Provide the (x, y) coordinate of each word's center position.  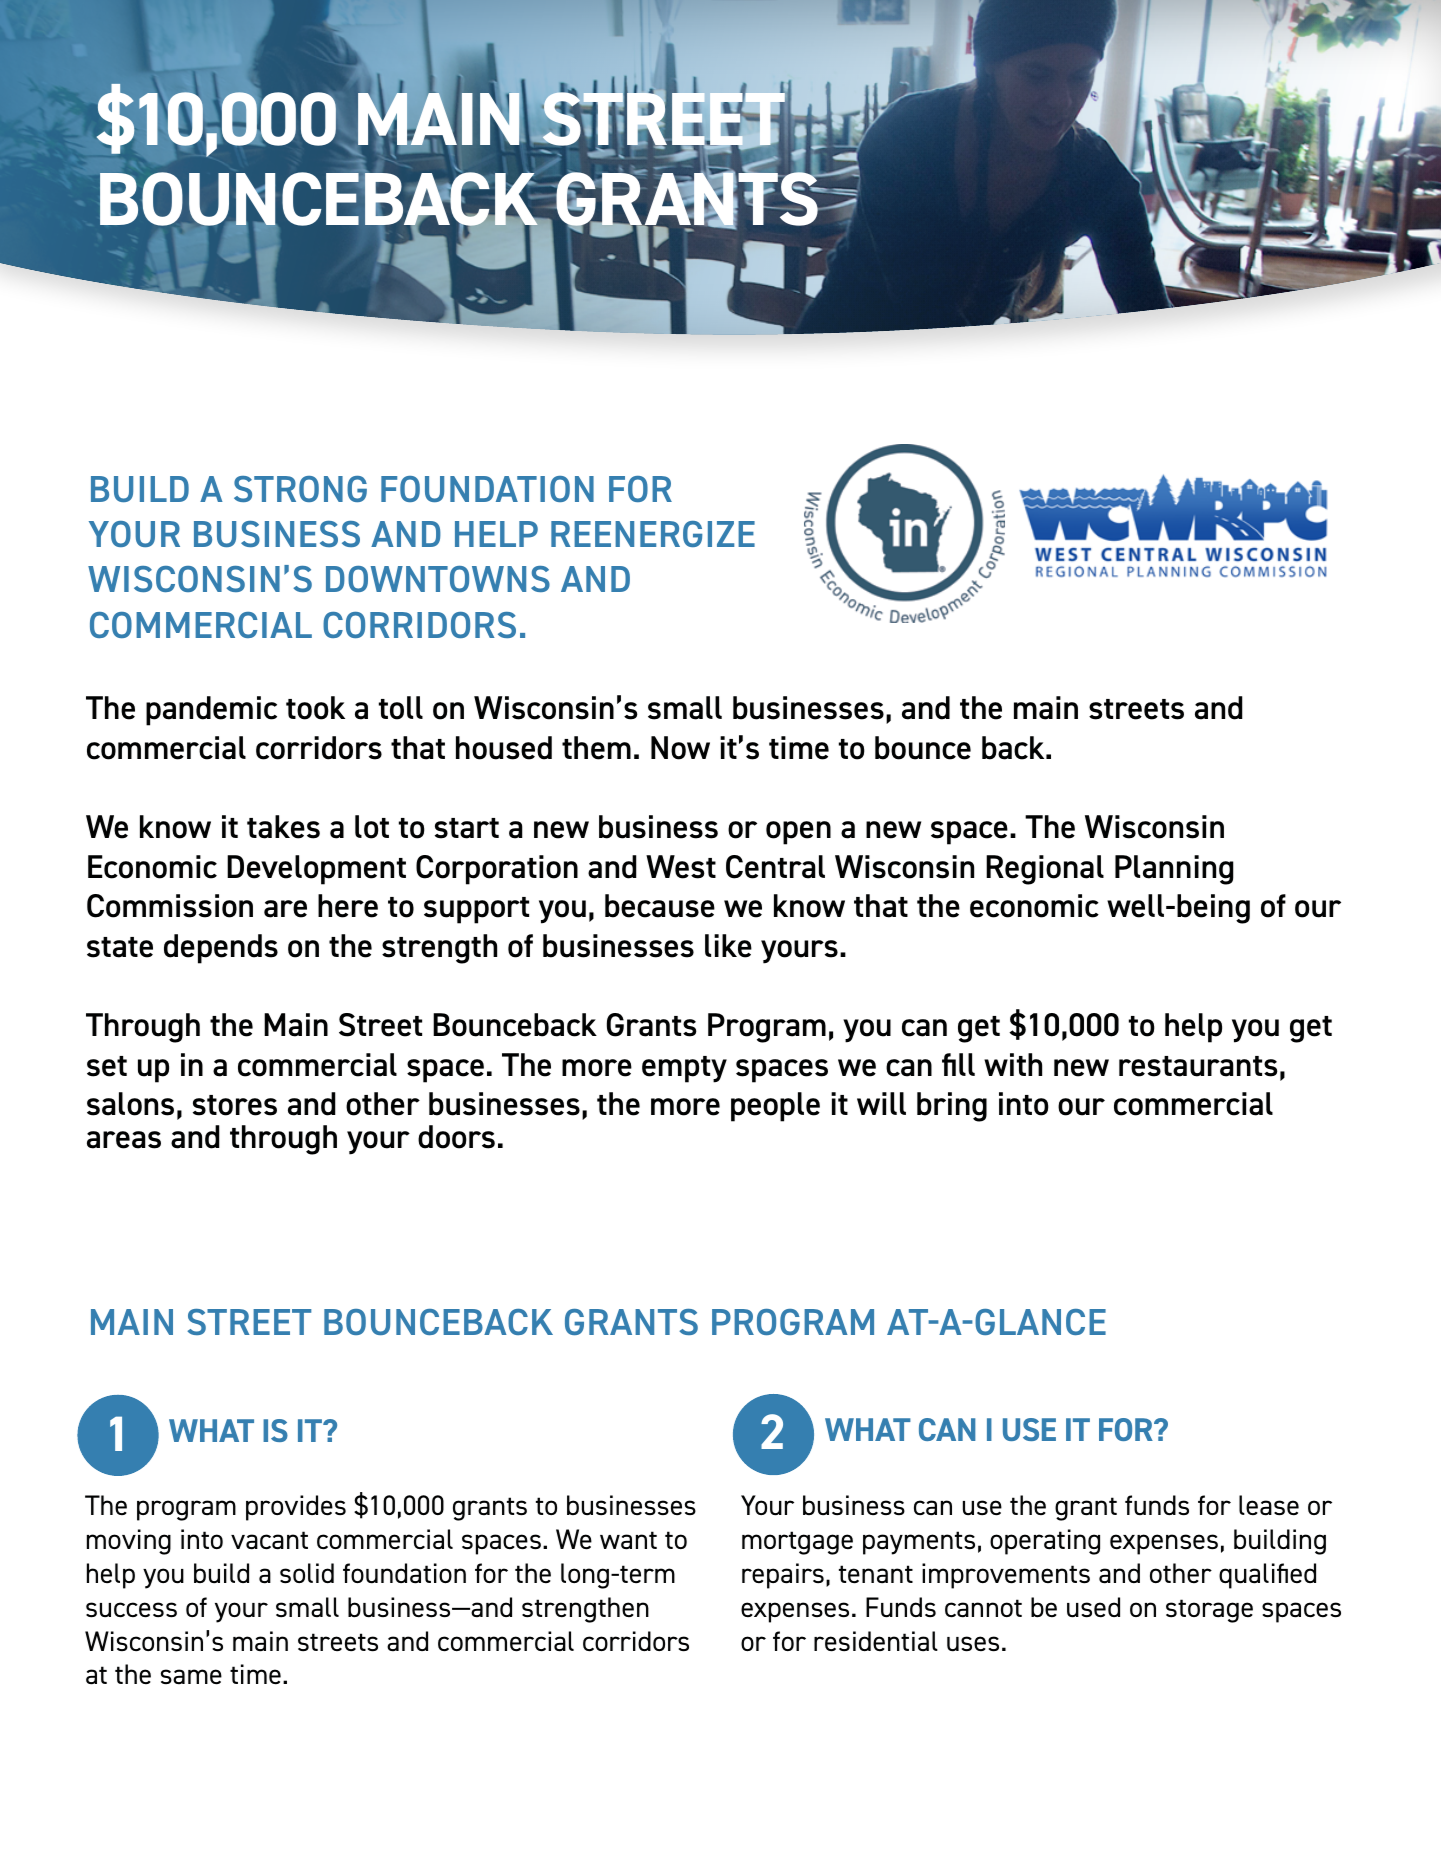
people (775, 1107)
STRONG (300, 489)
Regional (1045, 870)
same (191, 1677)
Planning (1174, 870)
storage (1209, 1611)
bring (952, 1107)
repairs (783, 1576)
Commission (170, 906)
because (660, 906)
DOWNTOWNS (438, 579)
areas (124, 1140)
